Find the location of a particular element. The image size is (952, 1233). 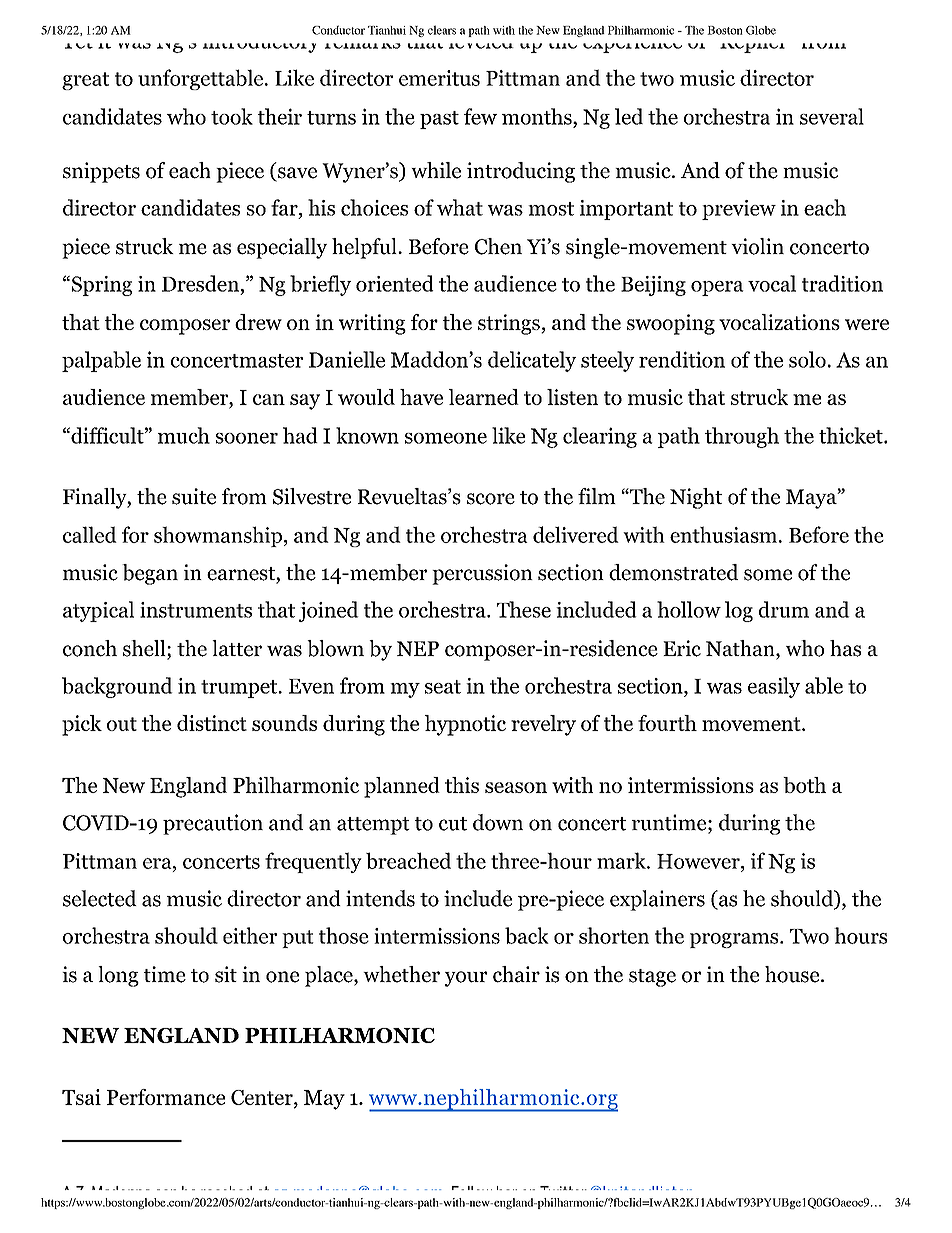

began is located at coordinates (150, 574).
